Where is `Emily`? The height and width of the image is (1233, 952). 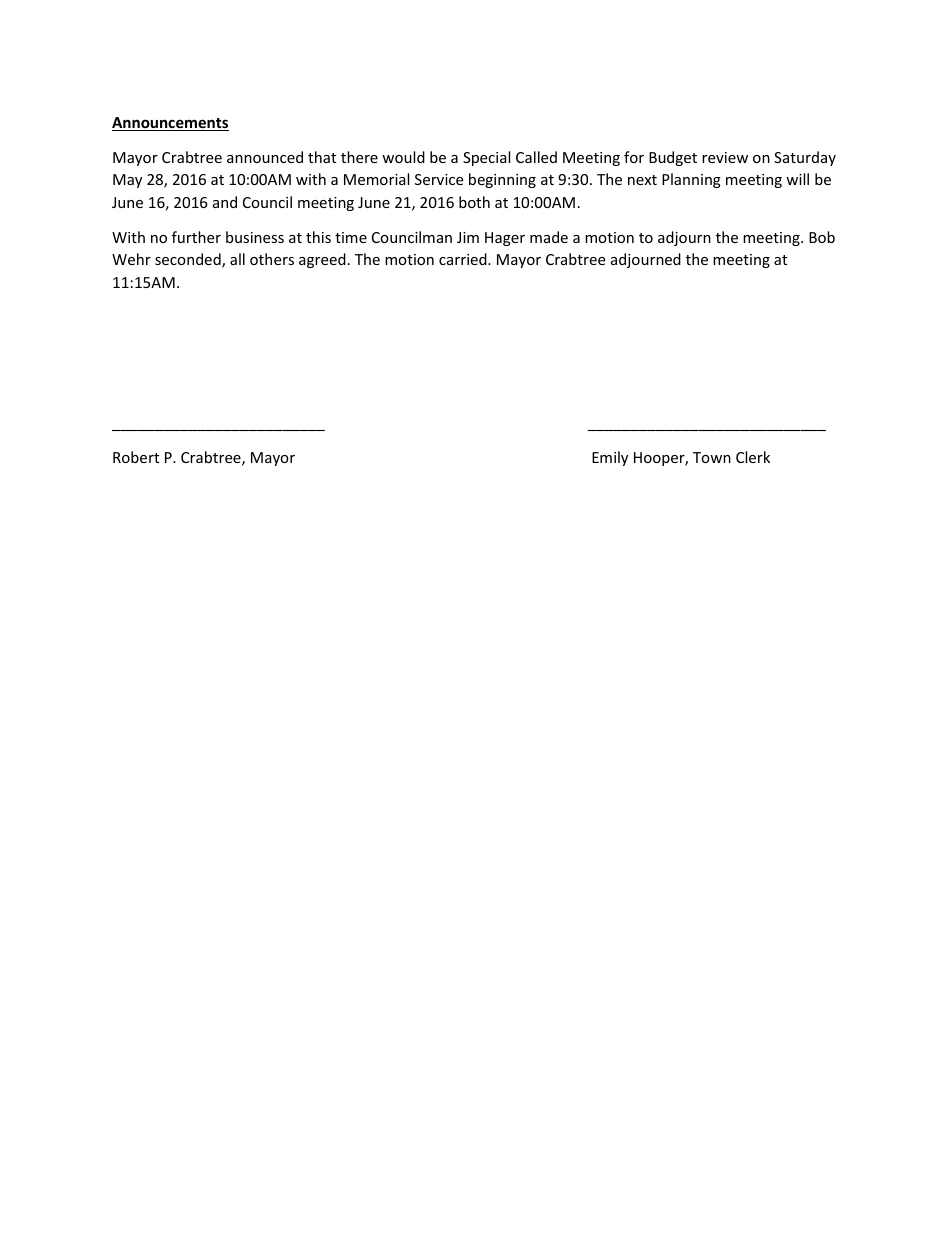 Emily is located at coordinates (610, 458).
